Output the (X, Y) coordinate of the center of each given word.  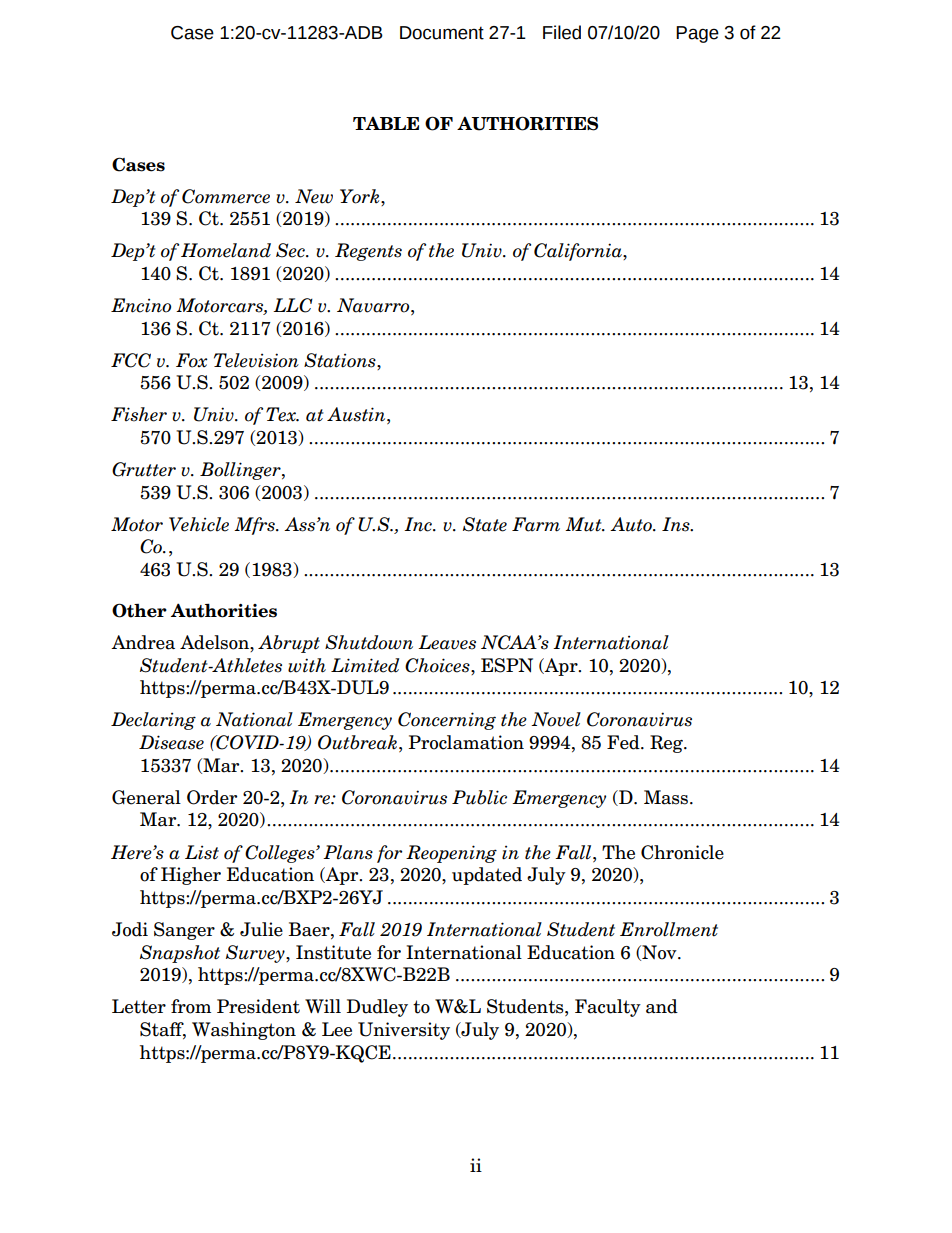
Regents (368, 252)
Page (697, 34)
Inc (419, 524)
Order (212, 797)
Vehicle (199, 524)
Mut (584, 524)
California (579, 252)
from (191, 1006)
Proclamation (466, 742)
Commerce (226, 196)
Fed (624, 742)
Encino (141, 305)
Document (442, 33)
